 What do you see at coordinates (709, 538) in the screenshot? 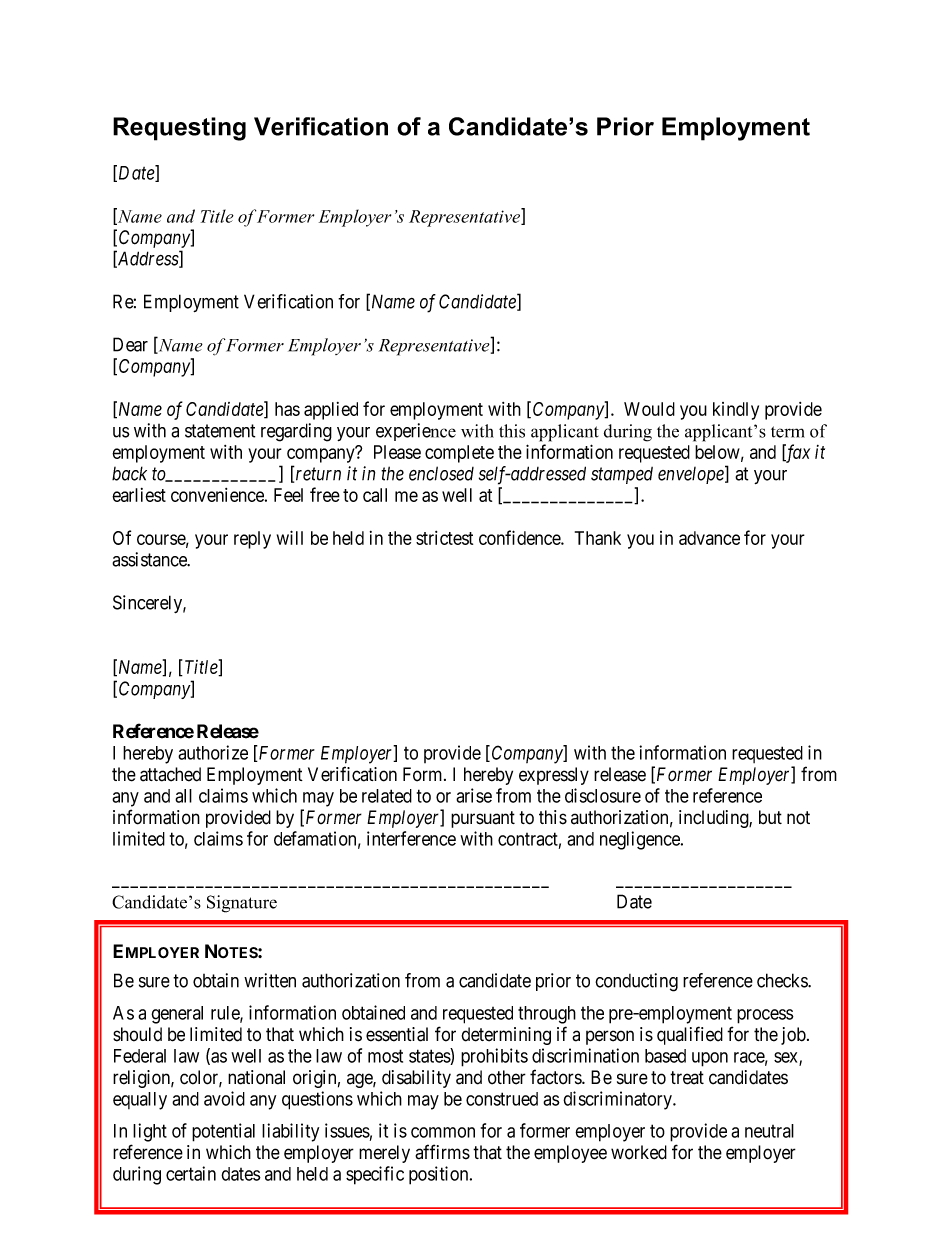
I see `advance` at bounding box center [709, 538].
